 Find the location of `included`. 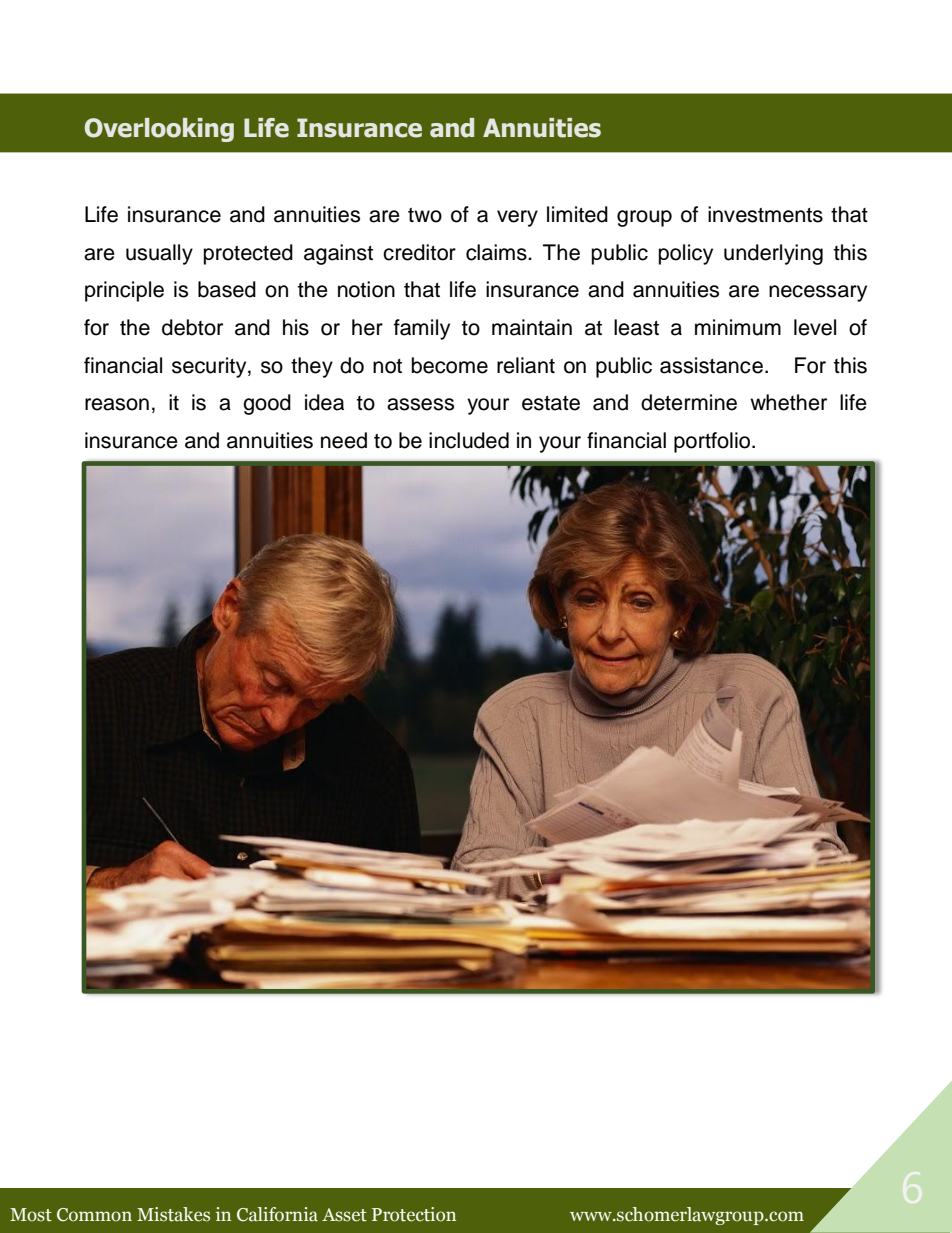

included is located at coordinates (469, 440).
